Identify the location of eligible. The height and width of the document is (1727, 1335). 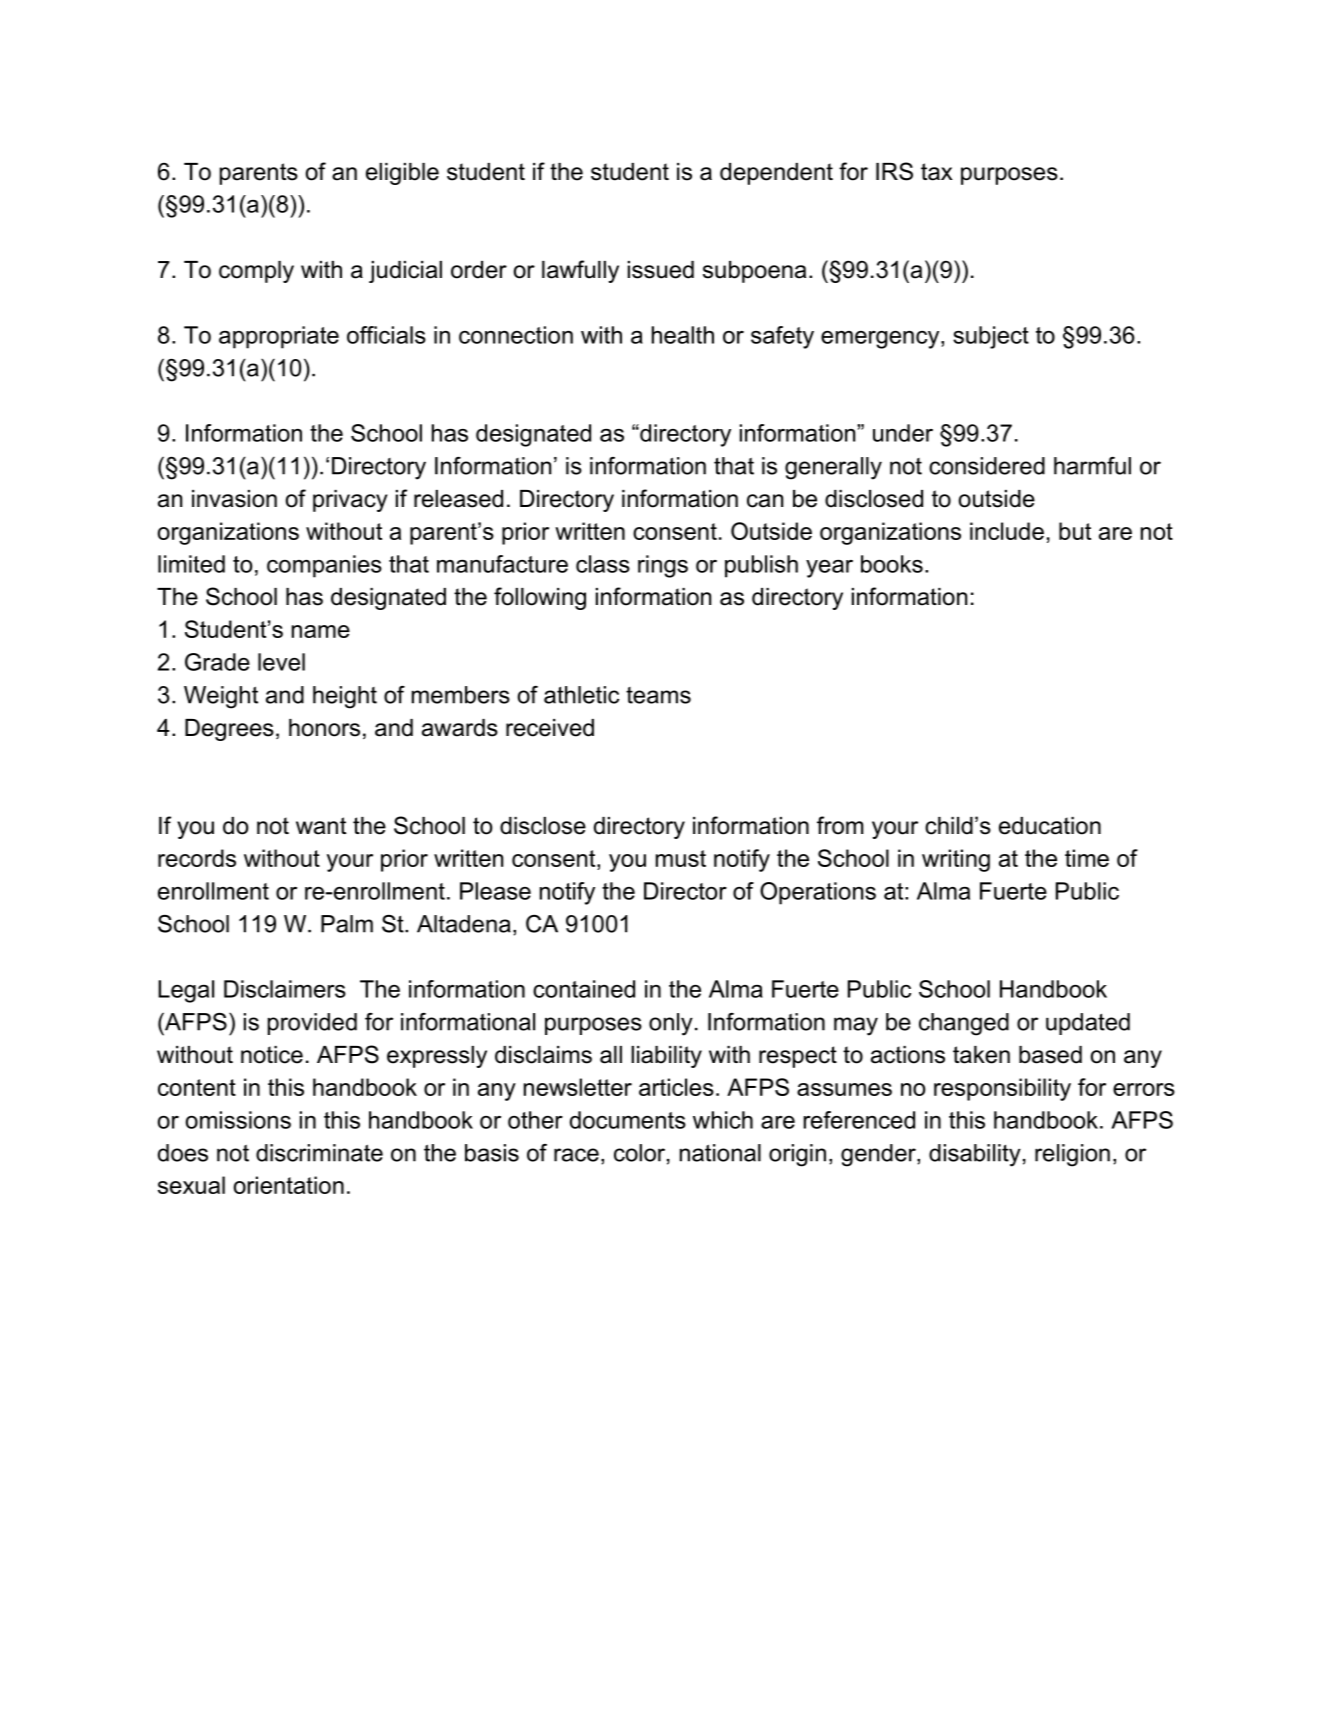
(402, 174).
